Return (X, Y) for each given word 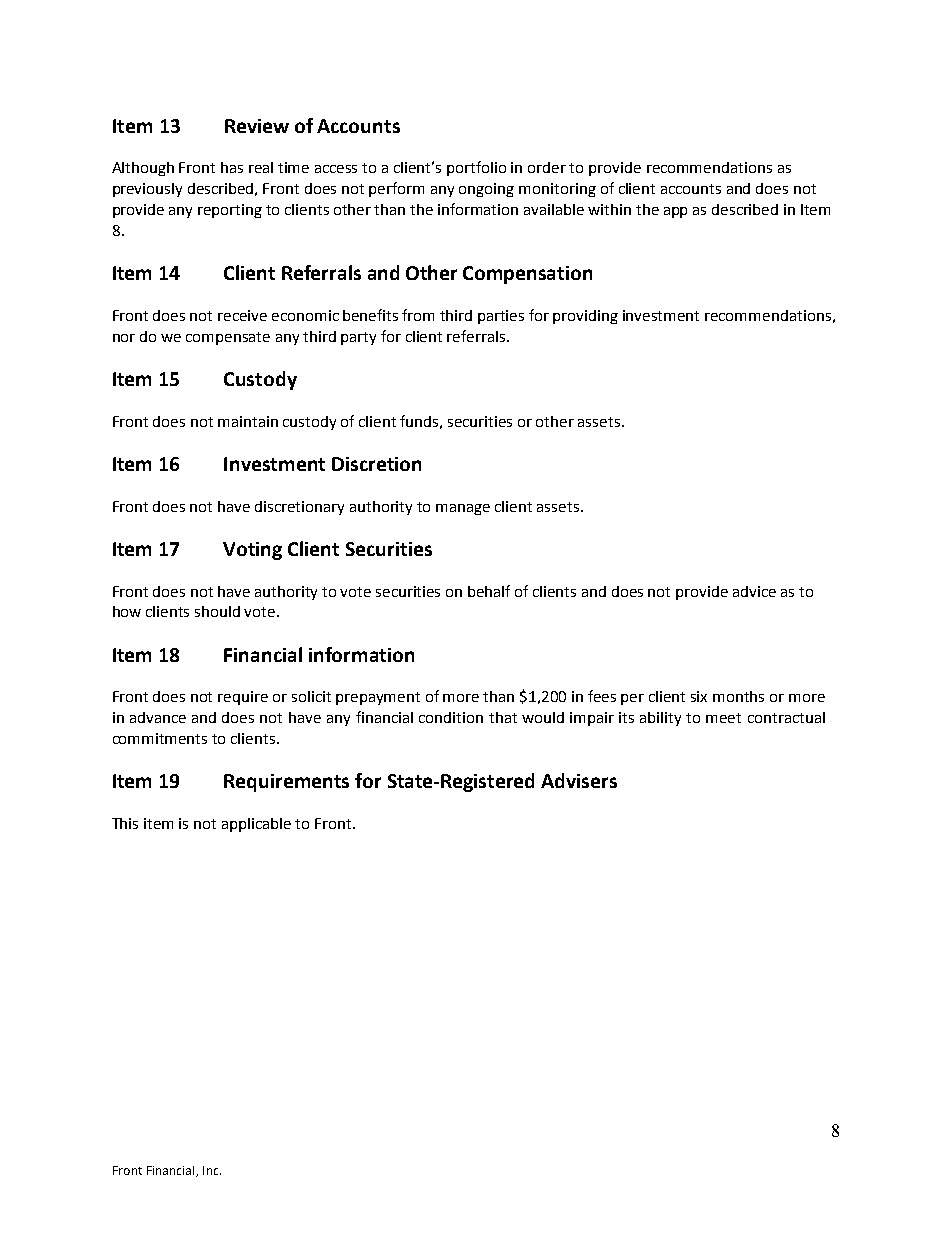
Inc (212, 1170)
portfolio (476, 168)
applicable (256, 825)
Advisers (579, 780)
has (232, 167)
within (609, 209)
